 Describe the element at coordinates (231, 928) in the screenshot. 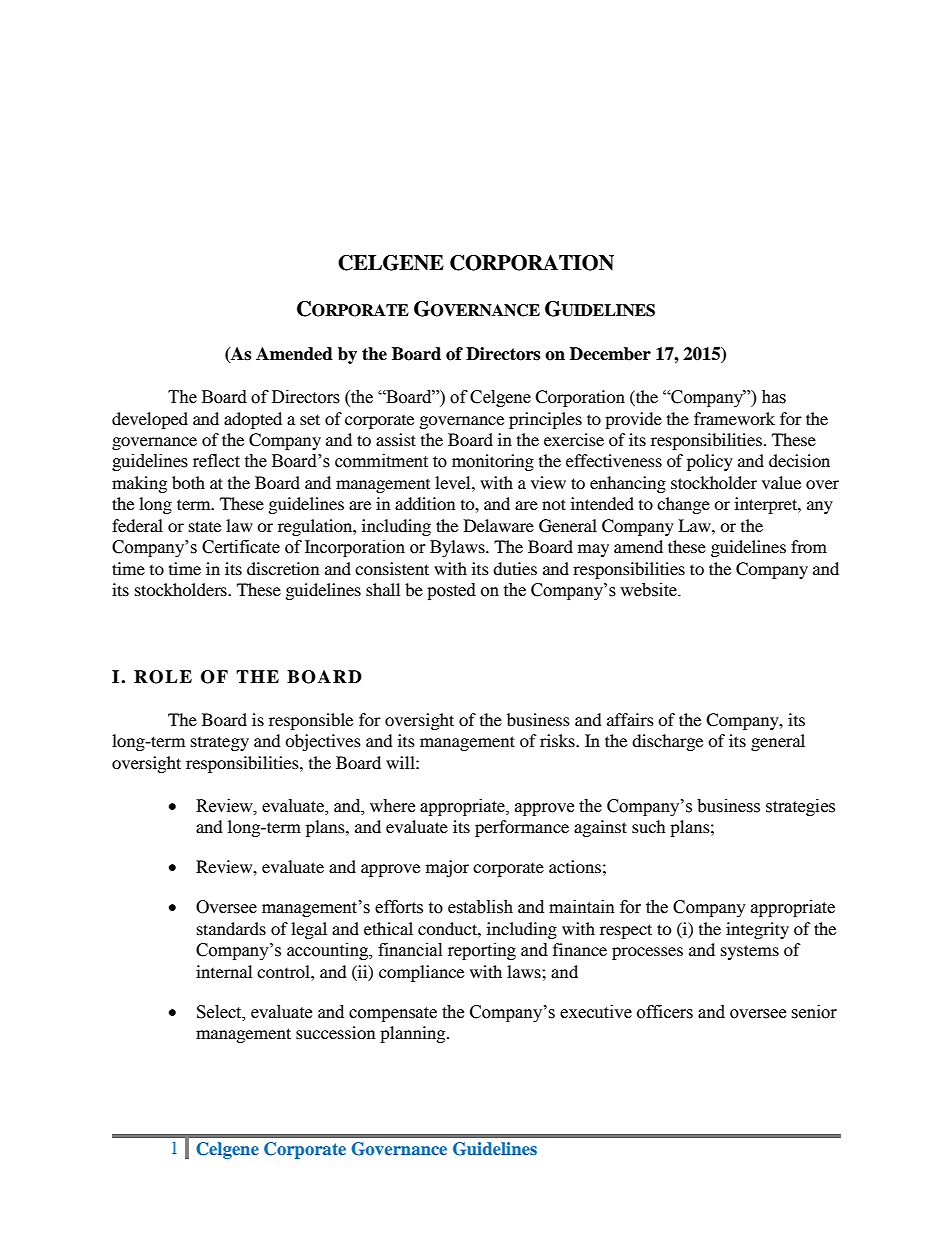

I see `standards` at that location.
